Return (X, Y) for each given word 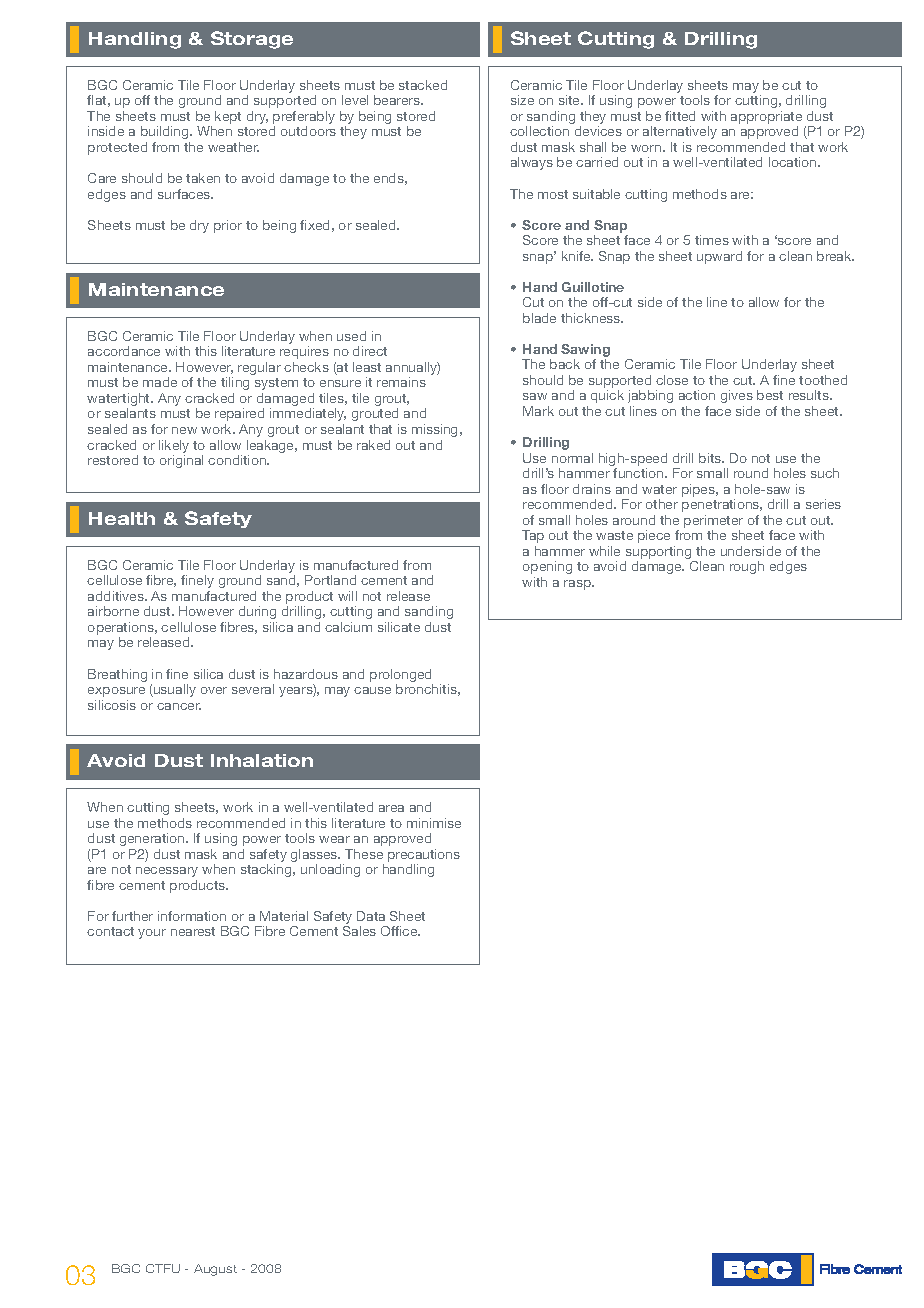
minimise (434, 823)
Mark (538, 411)
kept (228, 117)
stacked (423, 85)
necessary (167, 872)
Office (400, 931)
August (215, 1270)
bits (711, 458)
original (181, 461)
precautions (424, 855)
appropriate (766, 119)
